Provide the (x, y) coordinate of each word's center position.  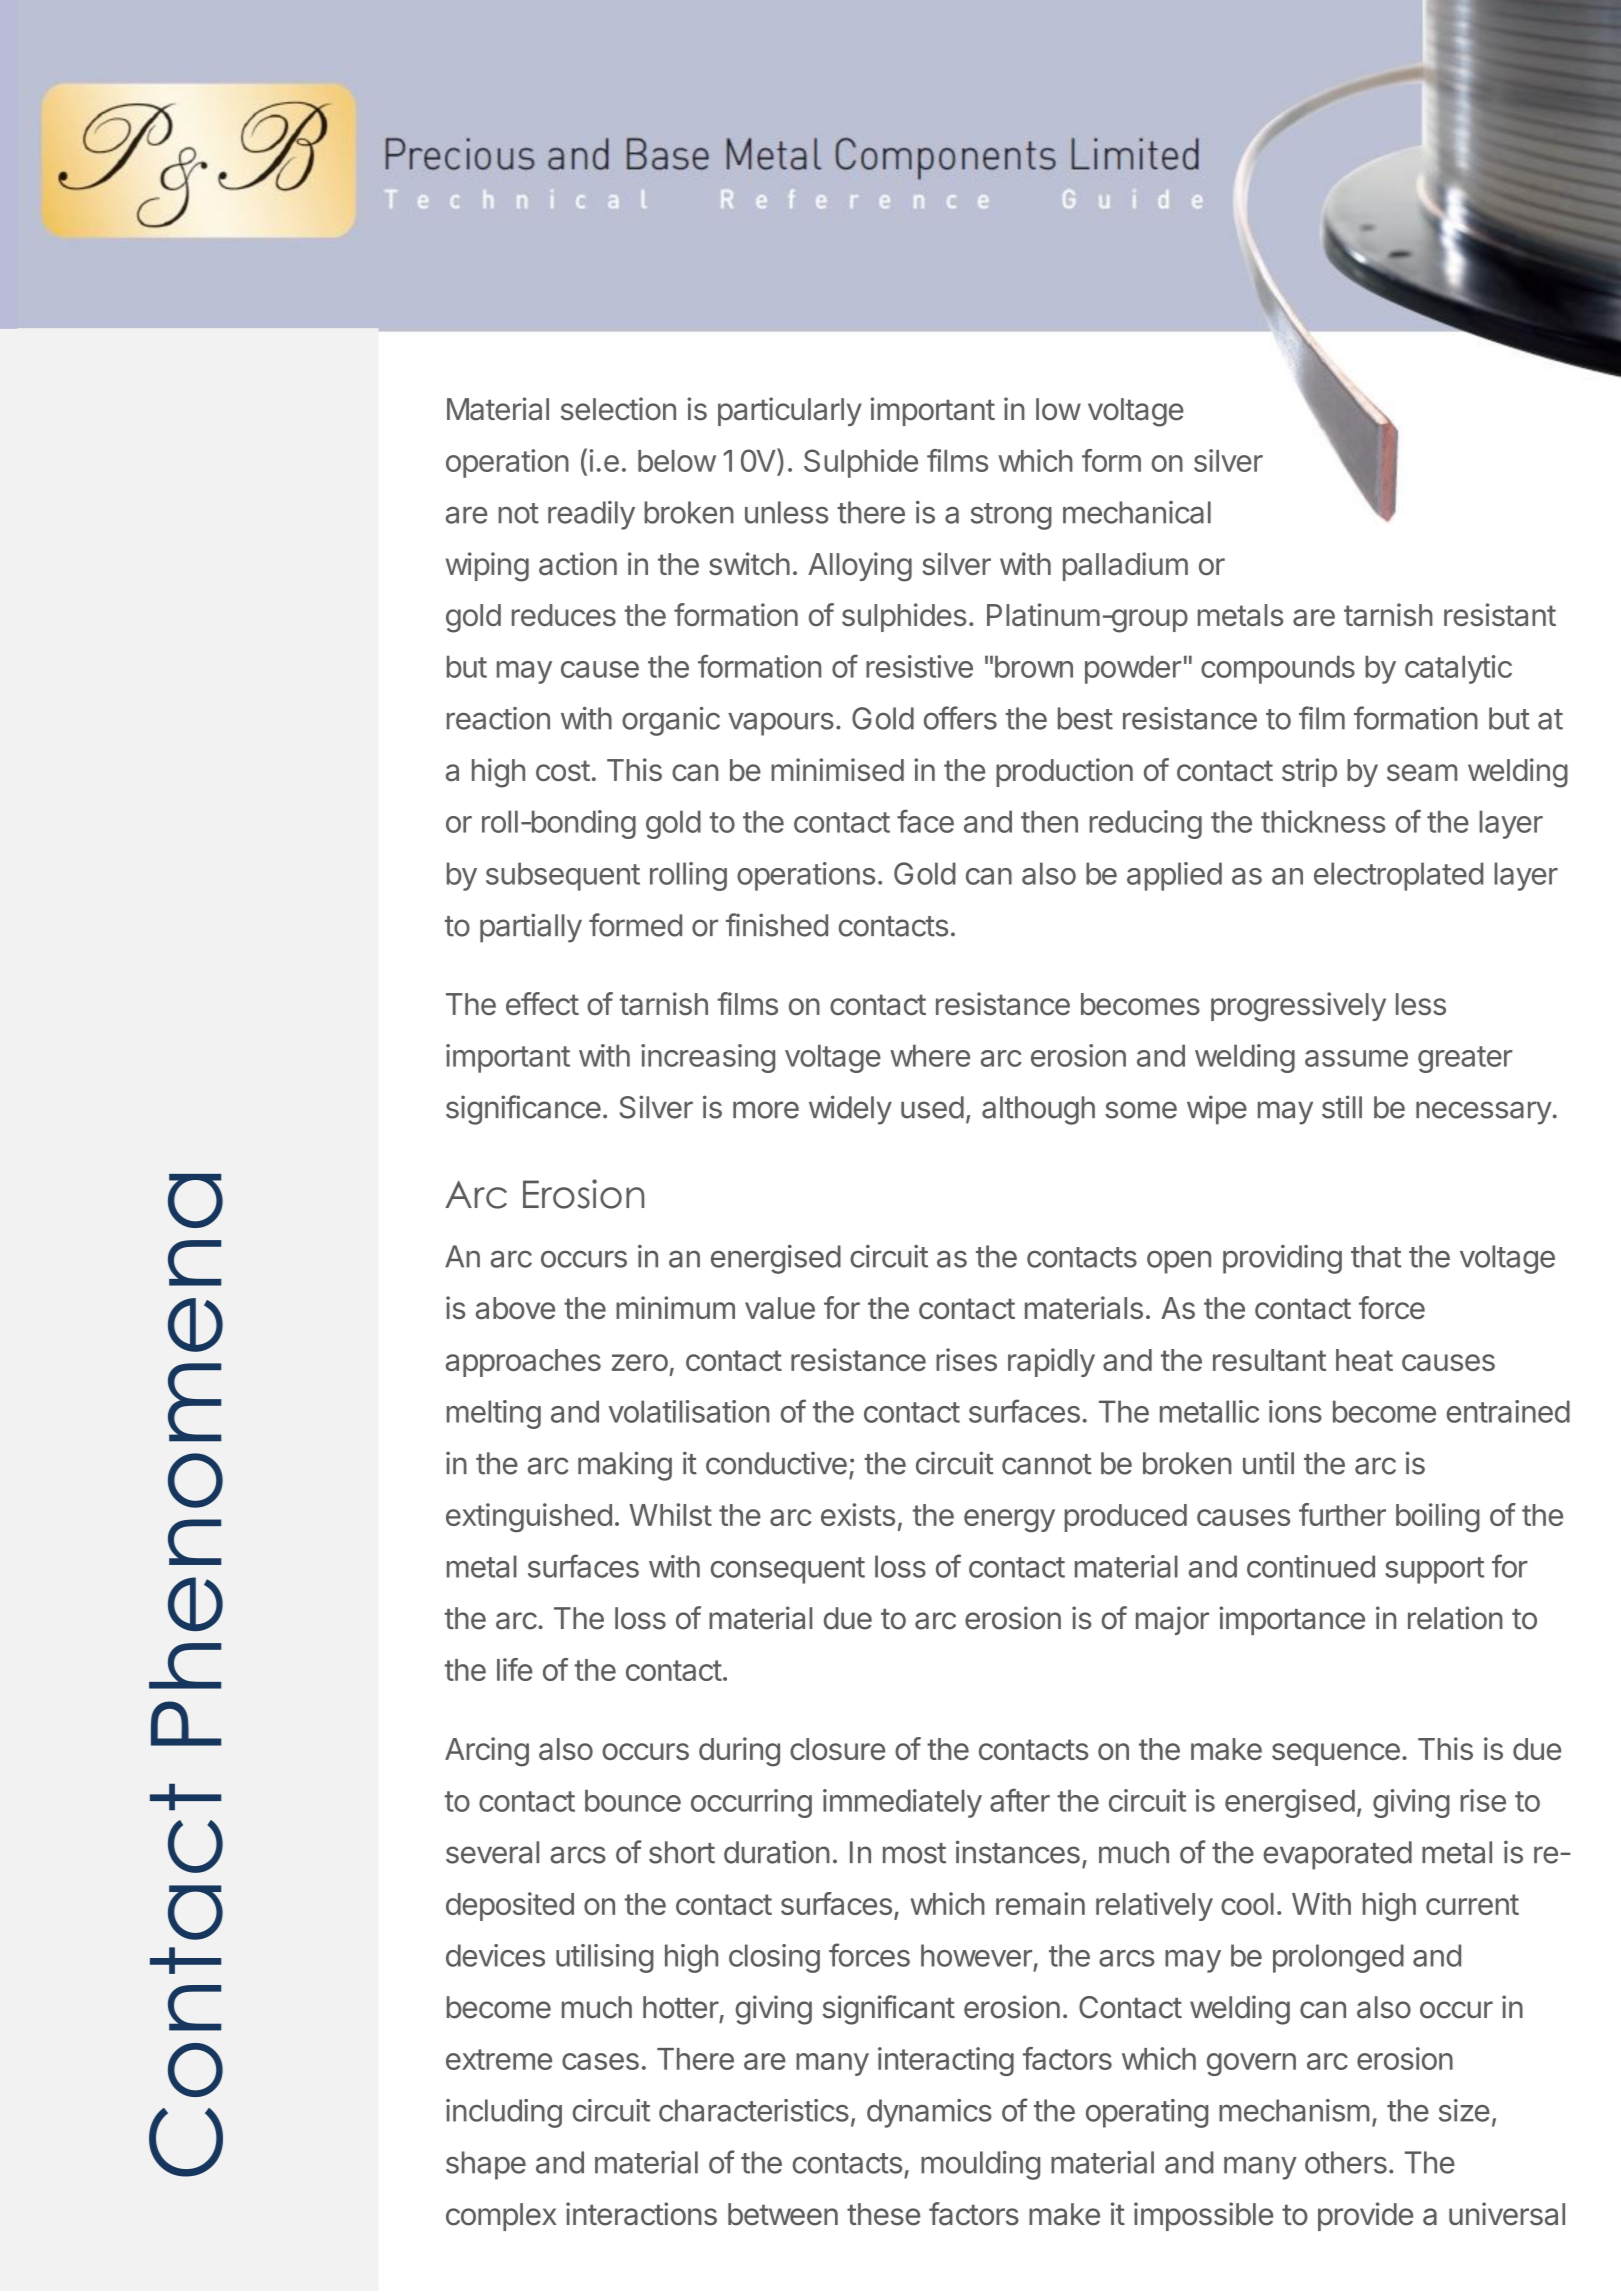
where (930, 1055)
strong (1011, 516)
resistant (1500, 615)
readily (591, 515)
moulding (980, 2165)
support (1434, 1570)
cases (600, 2061)
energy (1009, 1520)
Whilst (670, 1514)
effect (542, 1003)
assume (1356, 1058)
